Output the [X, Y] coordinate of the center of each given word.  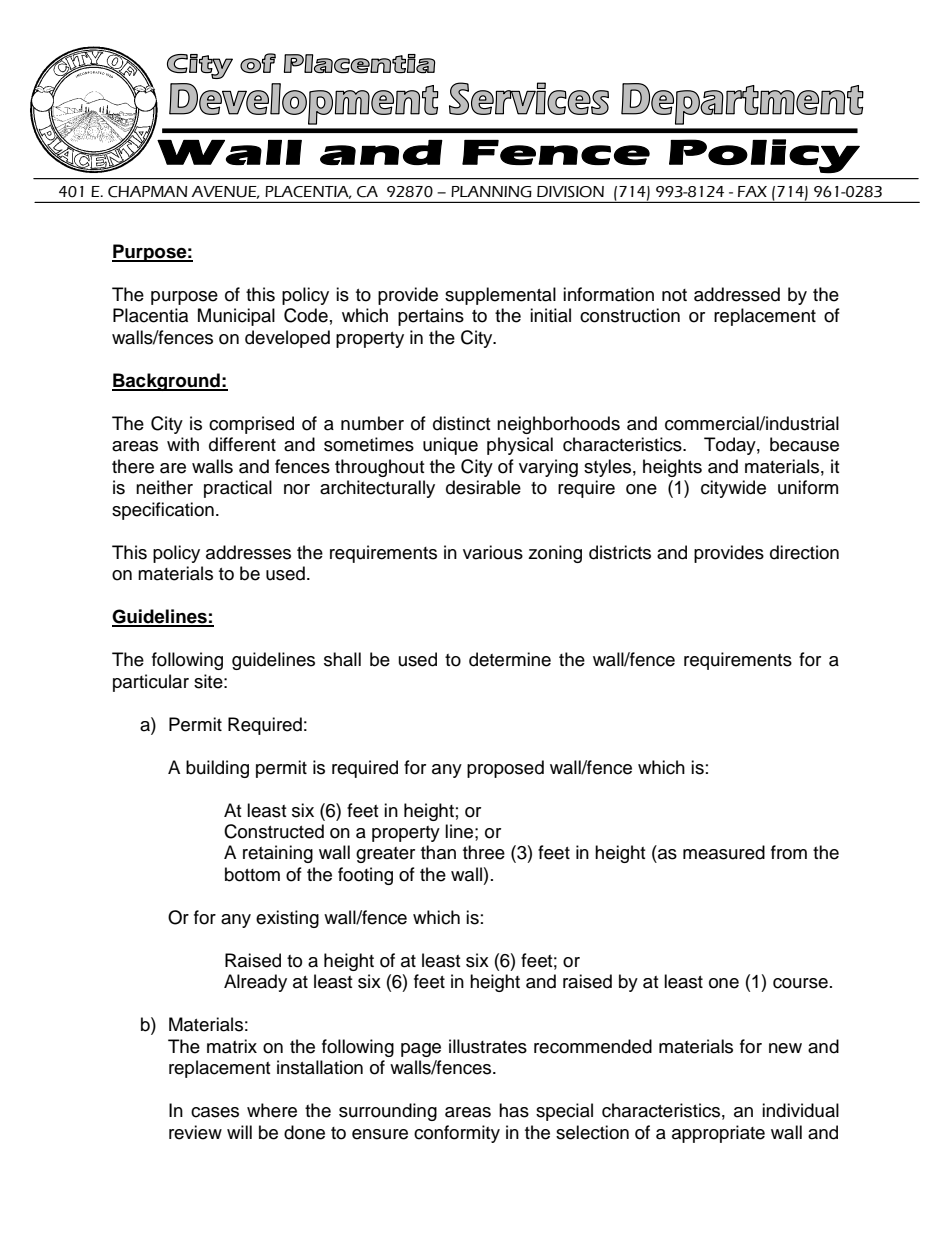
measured [724, 852]
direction [804, 552]
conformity [457, 1134]
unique [450, 446]
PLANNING [491, 192]
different [242, 444]
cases [215, 1112]
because [804, 444]
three [484, 852]
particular [151, 683]
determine [510, 659]
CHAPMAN [147, 192]
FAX [752, 191]
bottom [252, 874]
